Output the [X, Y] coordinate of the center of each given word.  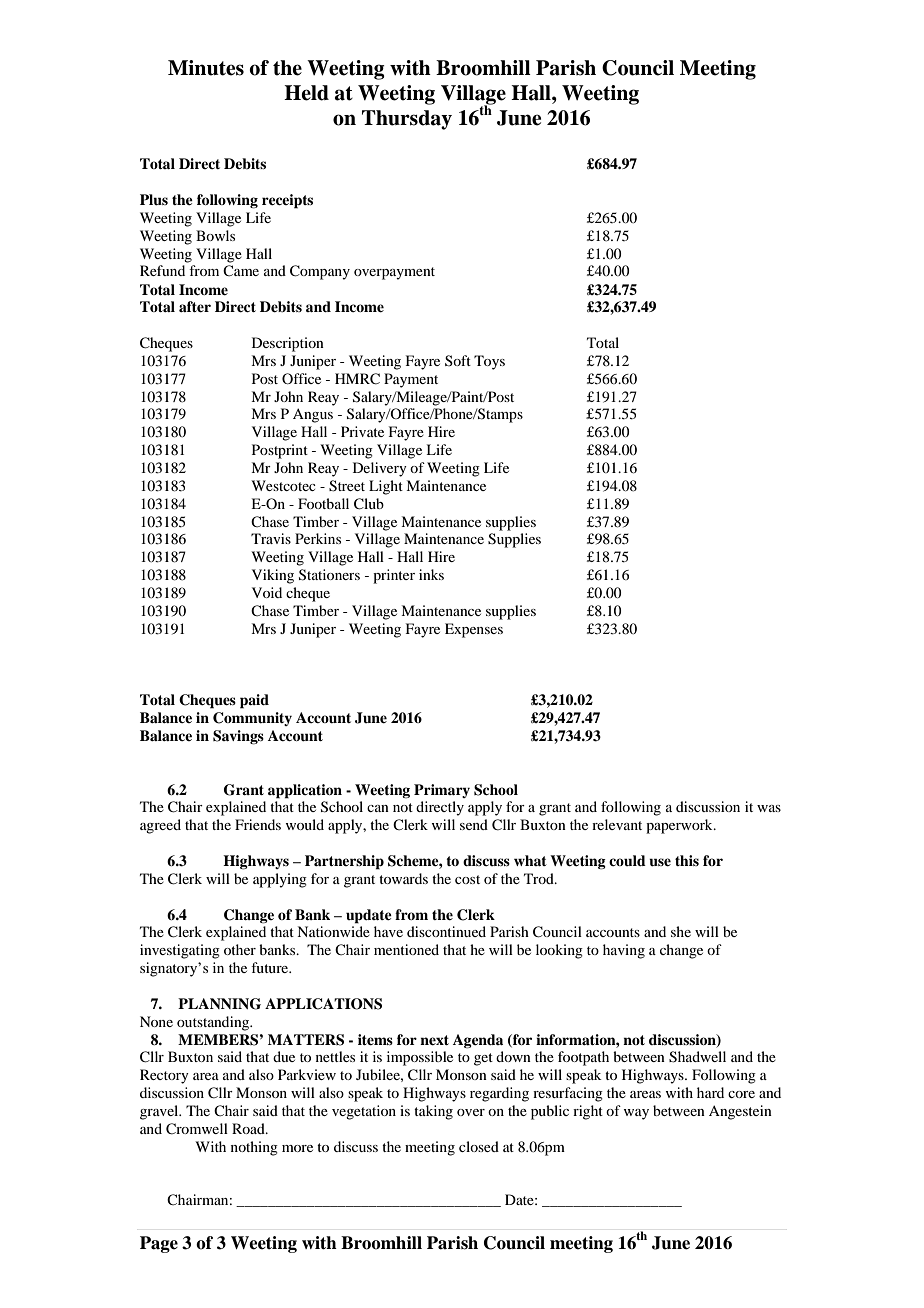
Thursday [407, 120]
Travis [271, 538]
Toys [489, 362]
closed [479, 1146]
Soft [458, 360]
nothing [254, 1148]
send [474, 824]
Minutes [206, 68]
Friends [258, 824]
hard [710, 1092]
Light [386, 487]
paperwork [680, 826]
